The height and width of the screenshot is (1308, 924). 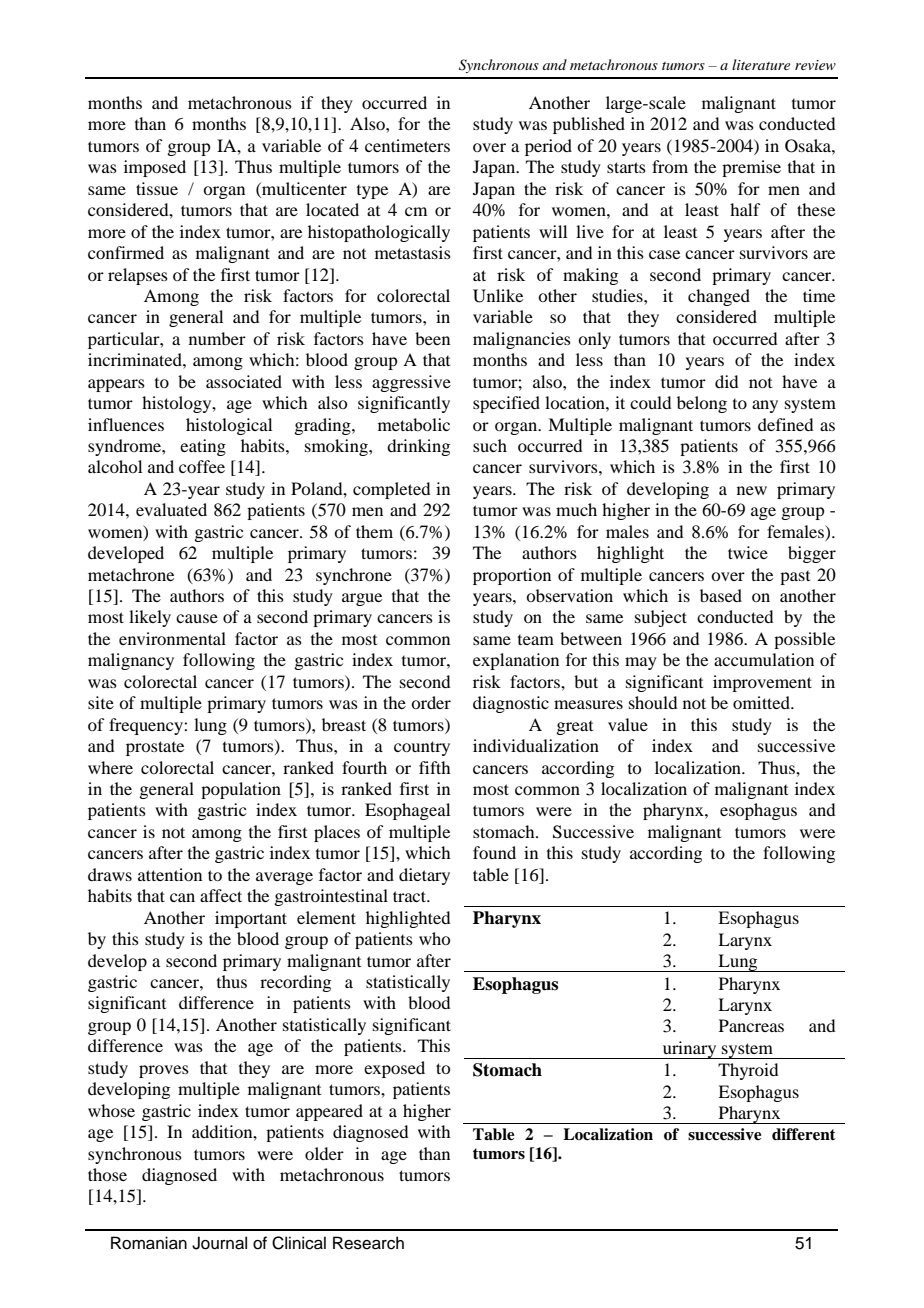 I want to click on new, so click(x=752, y=490).
